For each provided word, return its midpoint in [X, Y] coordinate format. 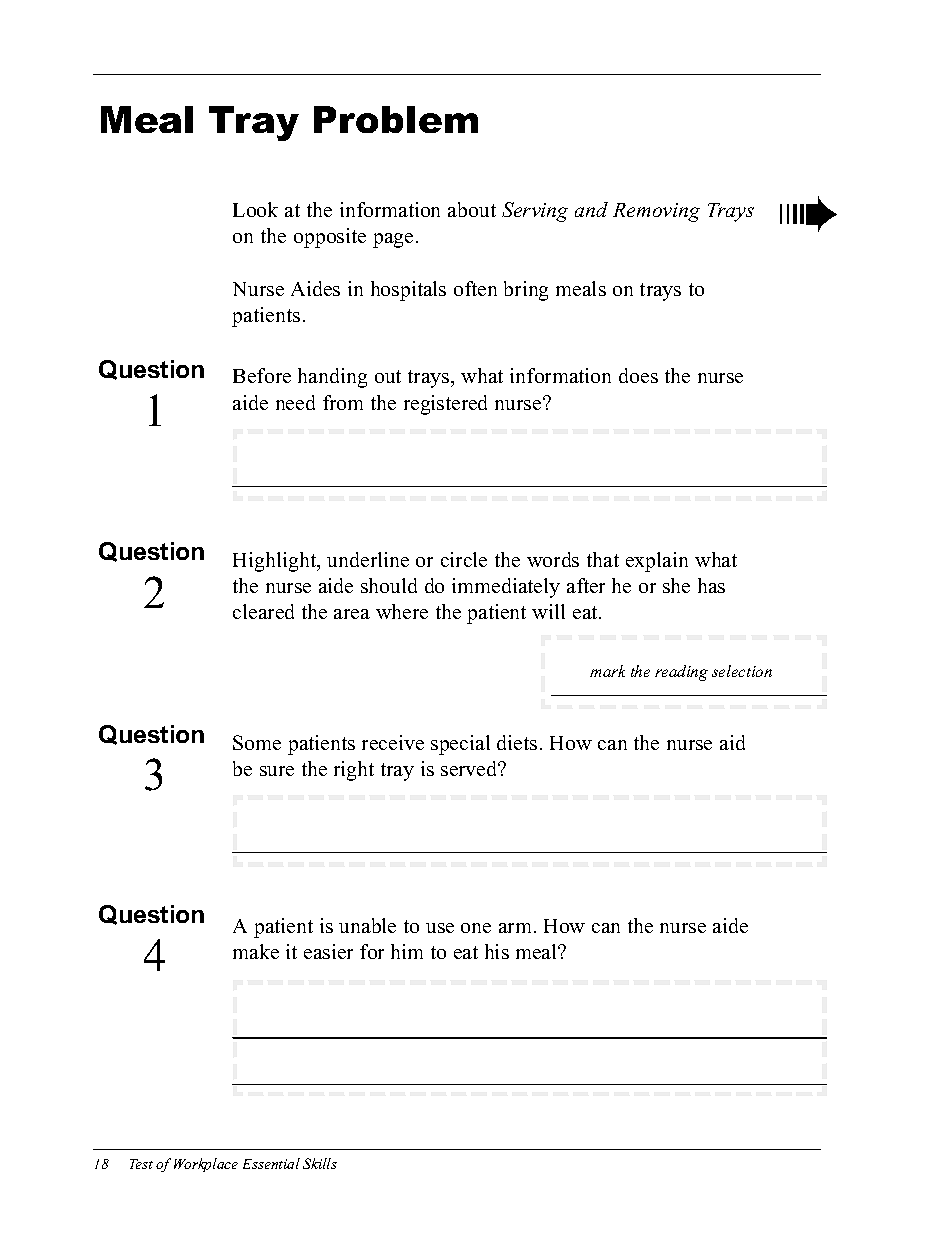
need [295, 402]
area [352, 614]
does [638, 375]
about [472, 209]
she [676, 585]
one [476, 928]
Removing [656, 212]
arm [515, 928]
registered [445, 405]
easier [328, 951]
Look [255, 209]
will [548, 611]
